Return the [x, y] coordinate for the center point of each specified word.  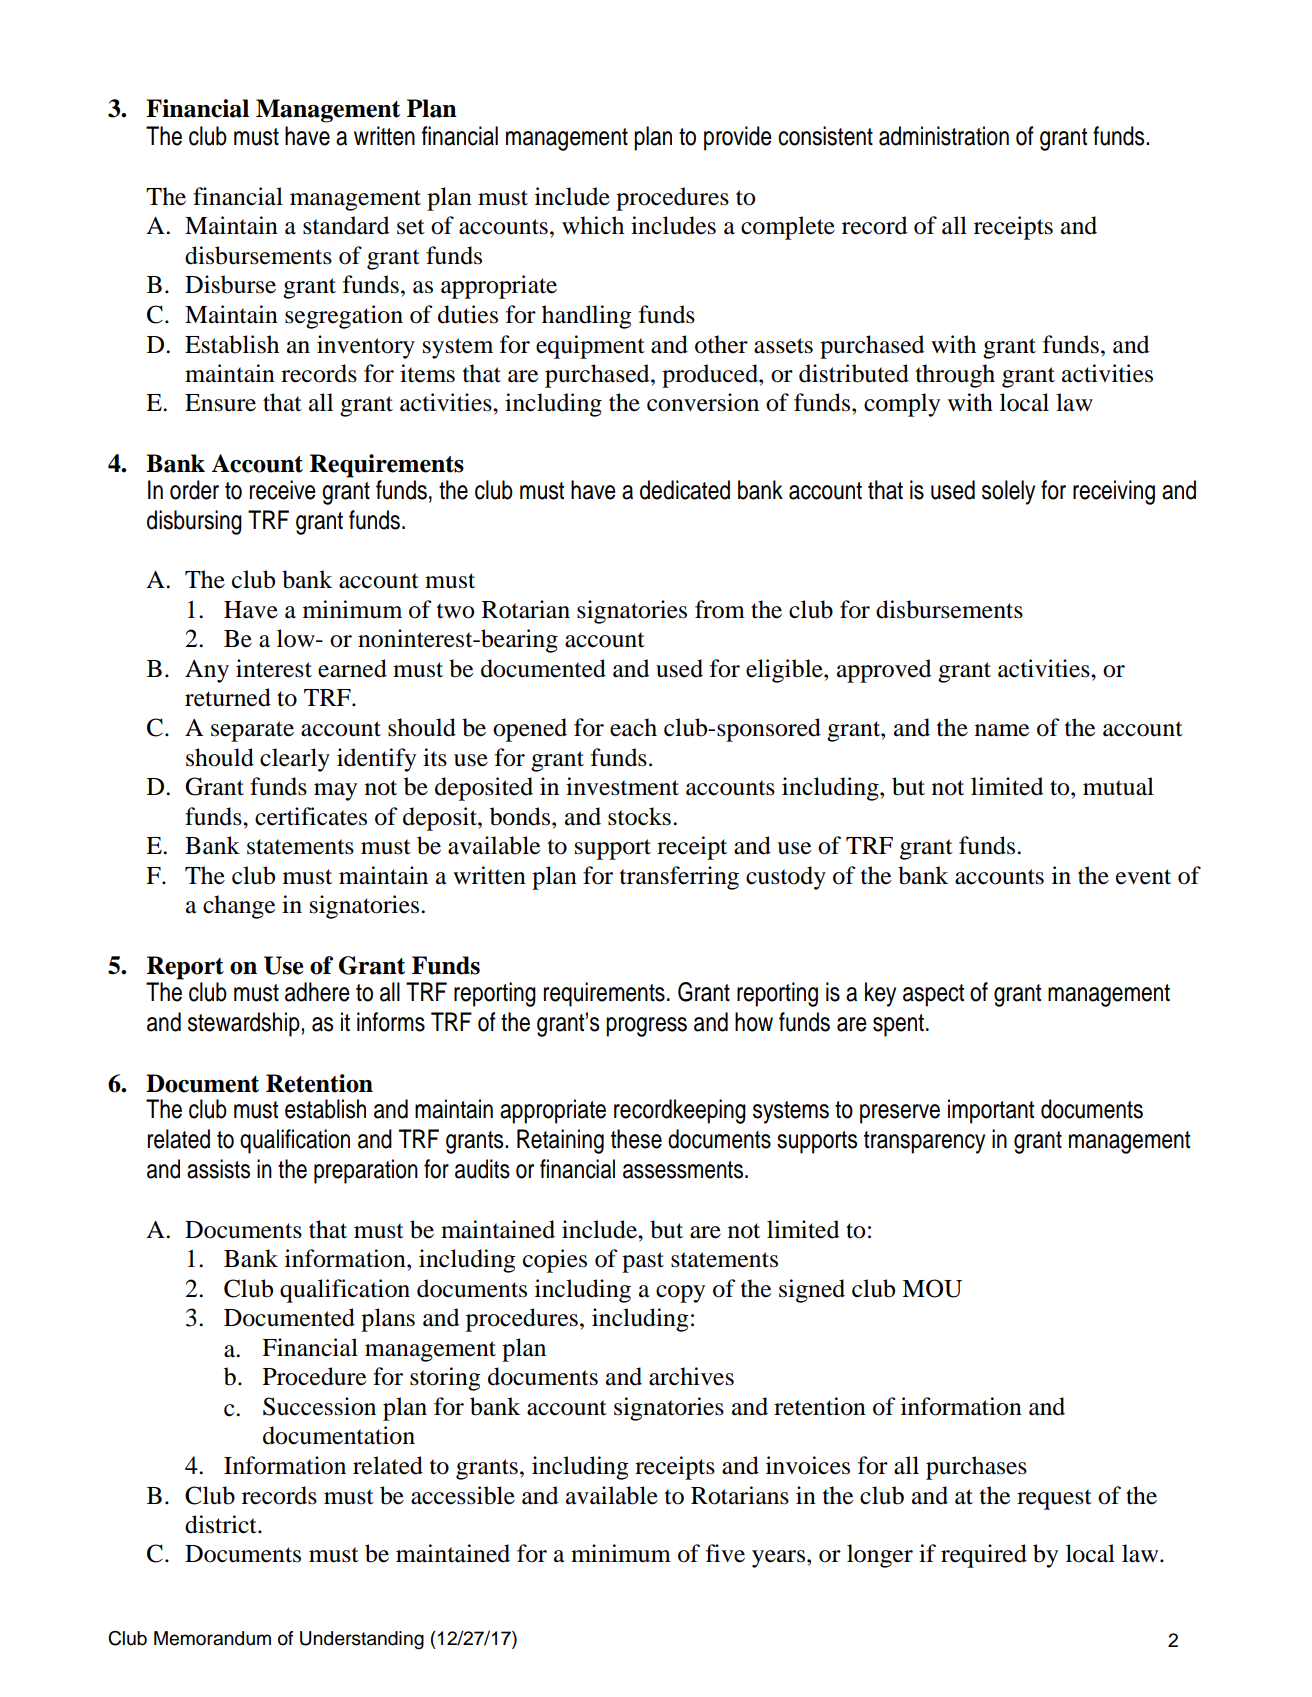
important [991, 1111]
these [636, 1139]
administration [944, 136]
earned [352, 668]
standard [346, 225]
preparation [366, 1171]
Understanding [362, 1640]
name [1002, 730]
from [720, 609]
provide [738, 138]
